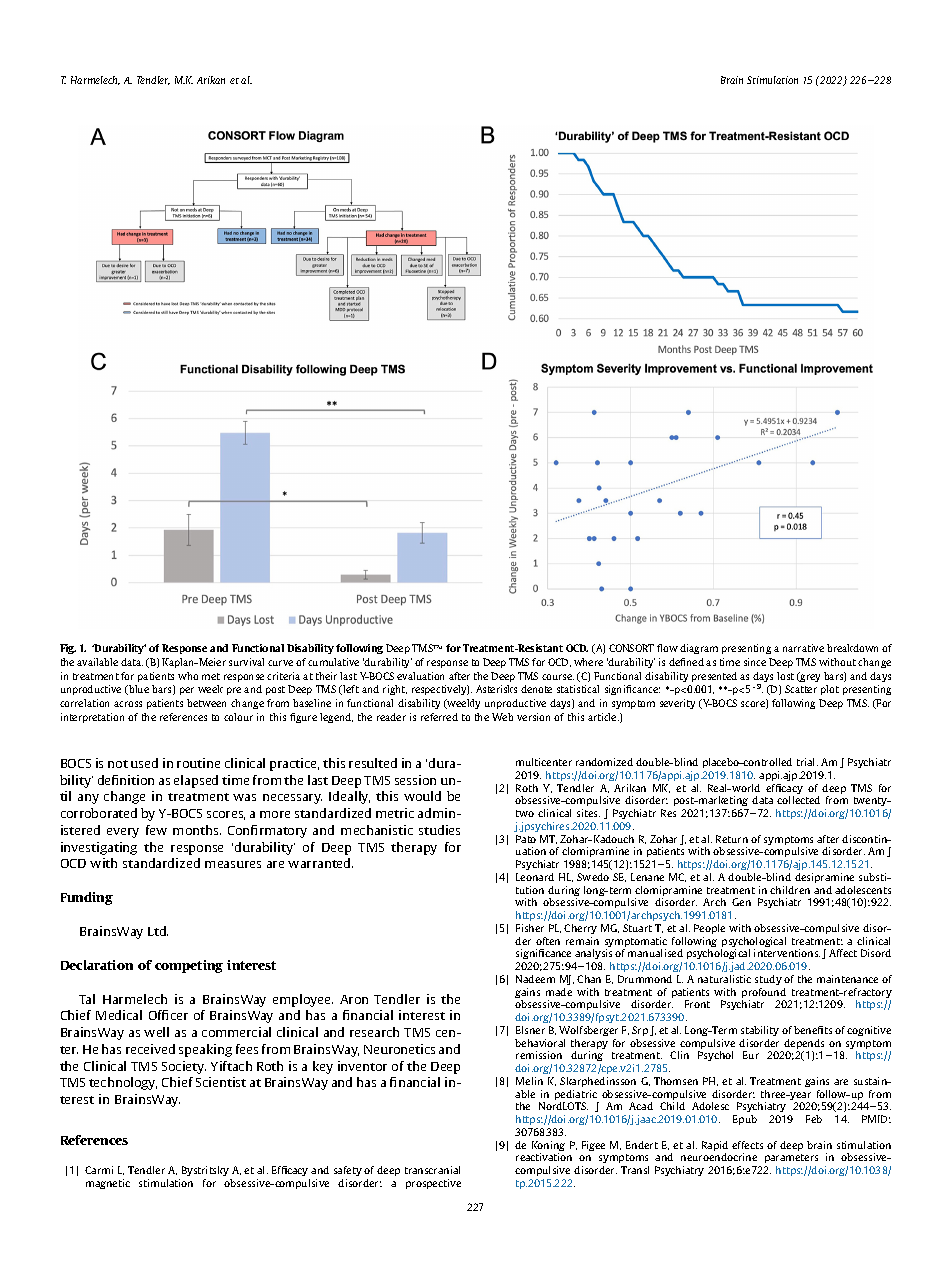  What do you see at coordinates (119, 1015) in the screenshot?
I see `Medical` at bounding box center [119, 1015].
